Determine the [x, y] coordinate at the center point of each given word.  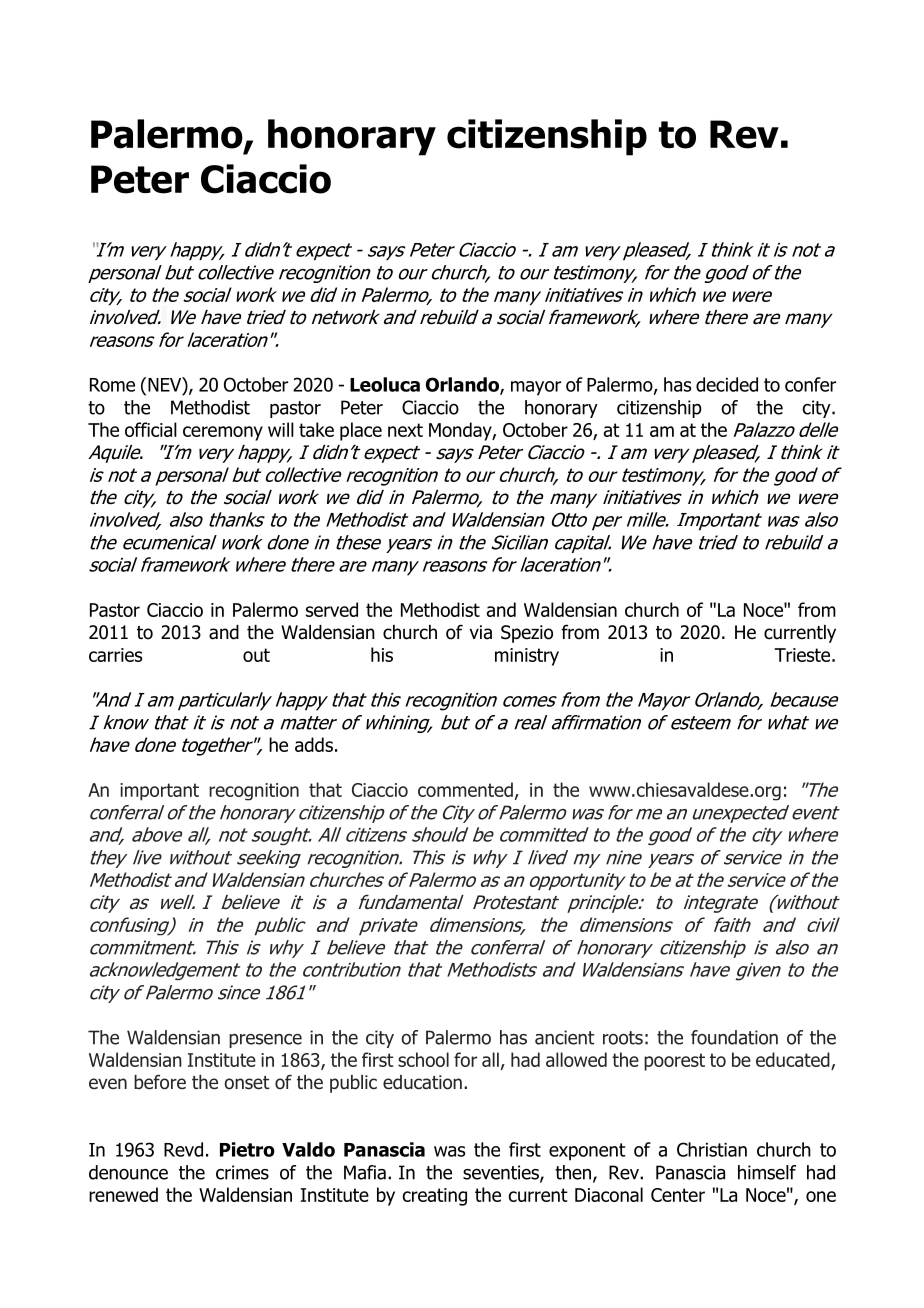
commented [465, 789]
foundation [734, 1037]
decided [727, 384]
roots [623, 1038]
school [423, 1059]
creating [434, 1197]
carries [115, 655]
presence [265, 1041]
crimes [242, 1172]
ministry [527, 657]
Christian [712, 1149]
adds [314, 744]
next [405, 430]
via [480, 632]
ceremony [223, 433]
